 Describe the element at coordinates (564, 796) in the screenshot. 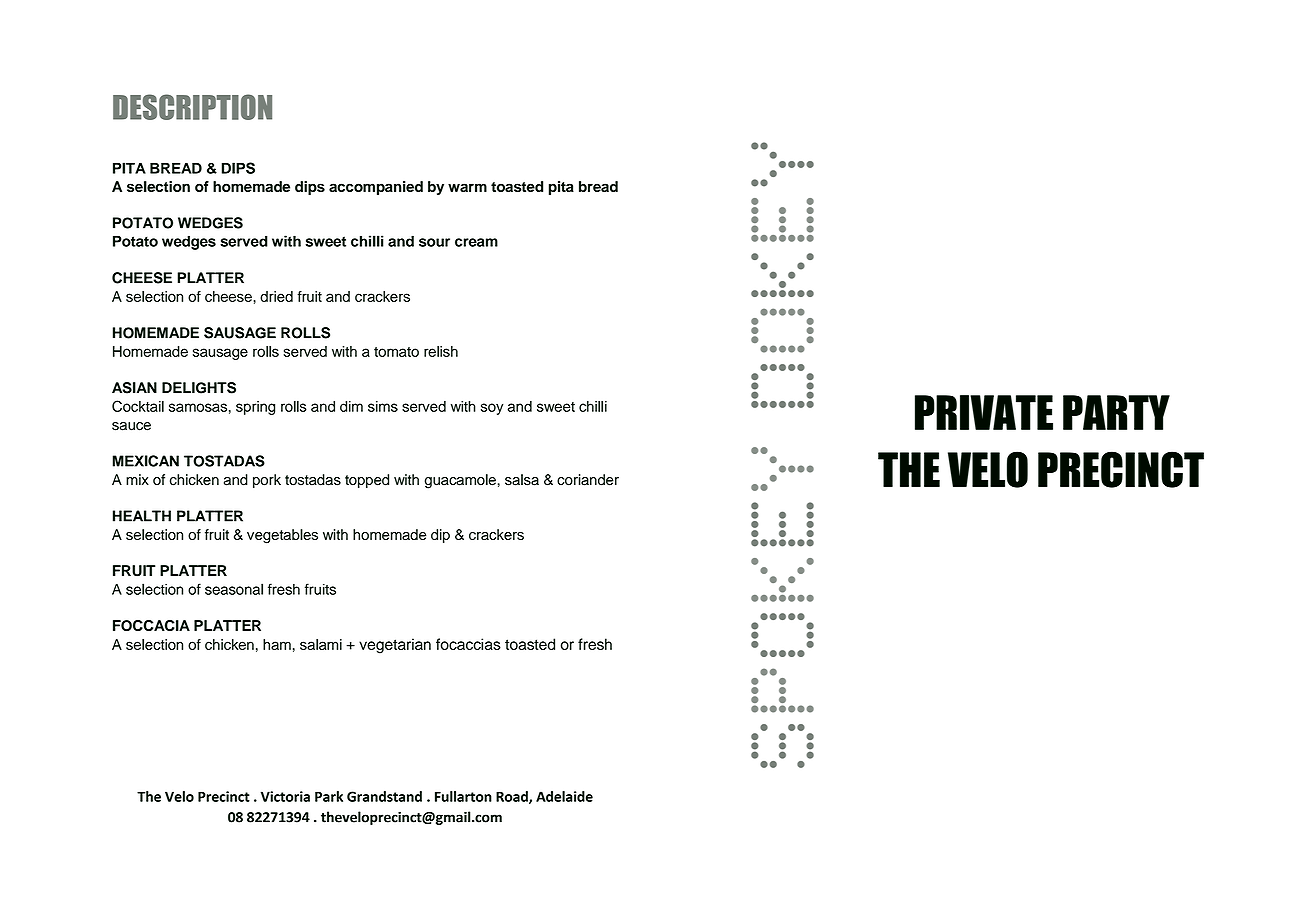

I see `Adelaide` at that location.
